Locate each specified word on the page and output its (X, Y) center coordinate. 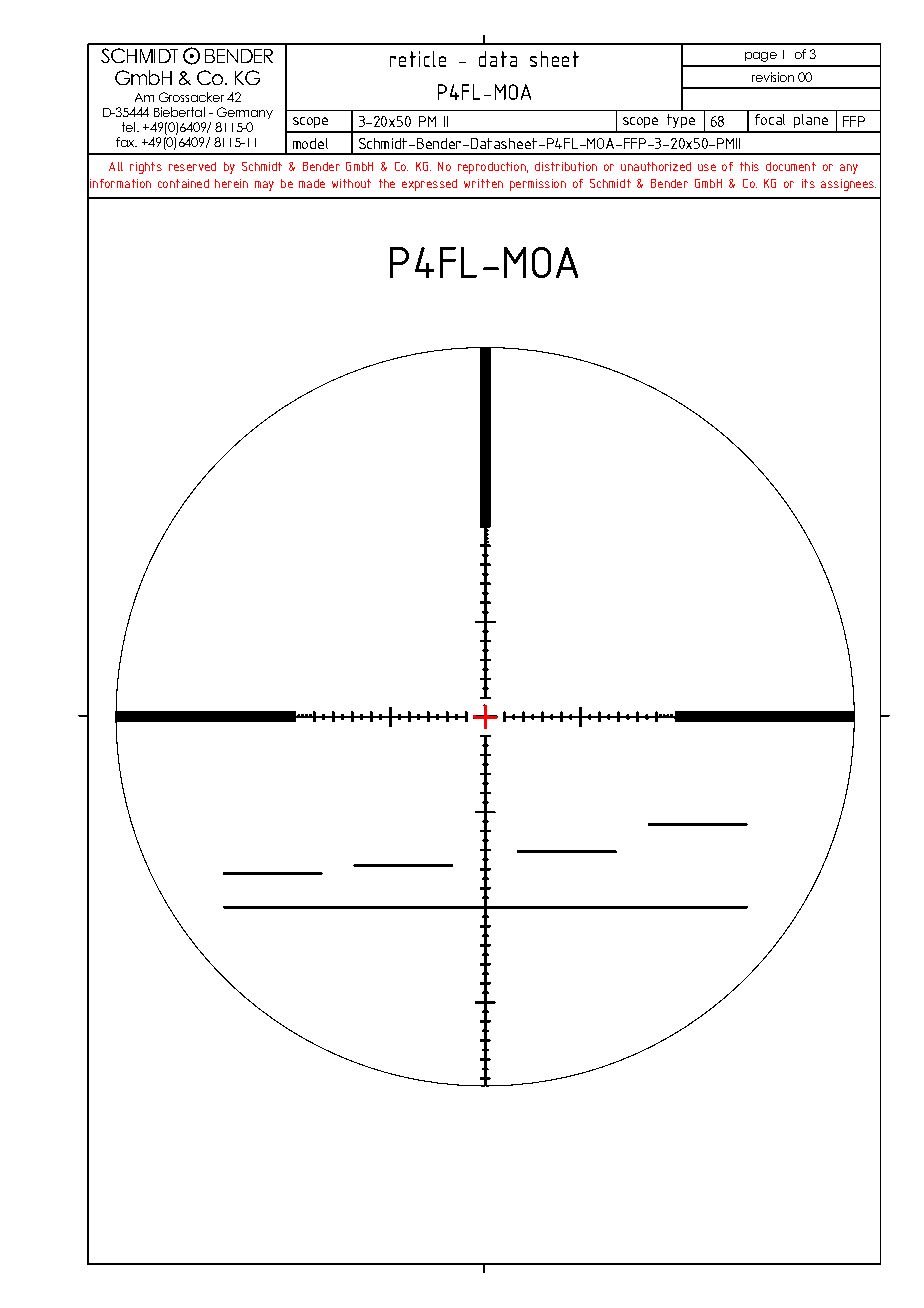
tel (128, 127)
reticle (418, 59)
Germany (245, 113)
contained (183, 183)
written (483, 183)
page (761, 57)
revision (773, 77)
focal (770, 119)
